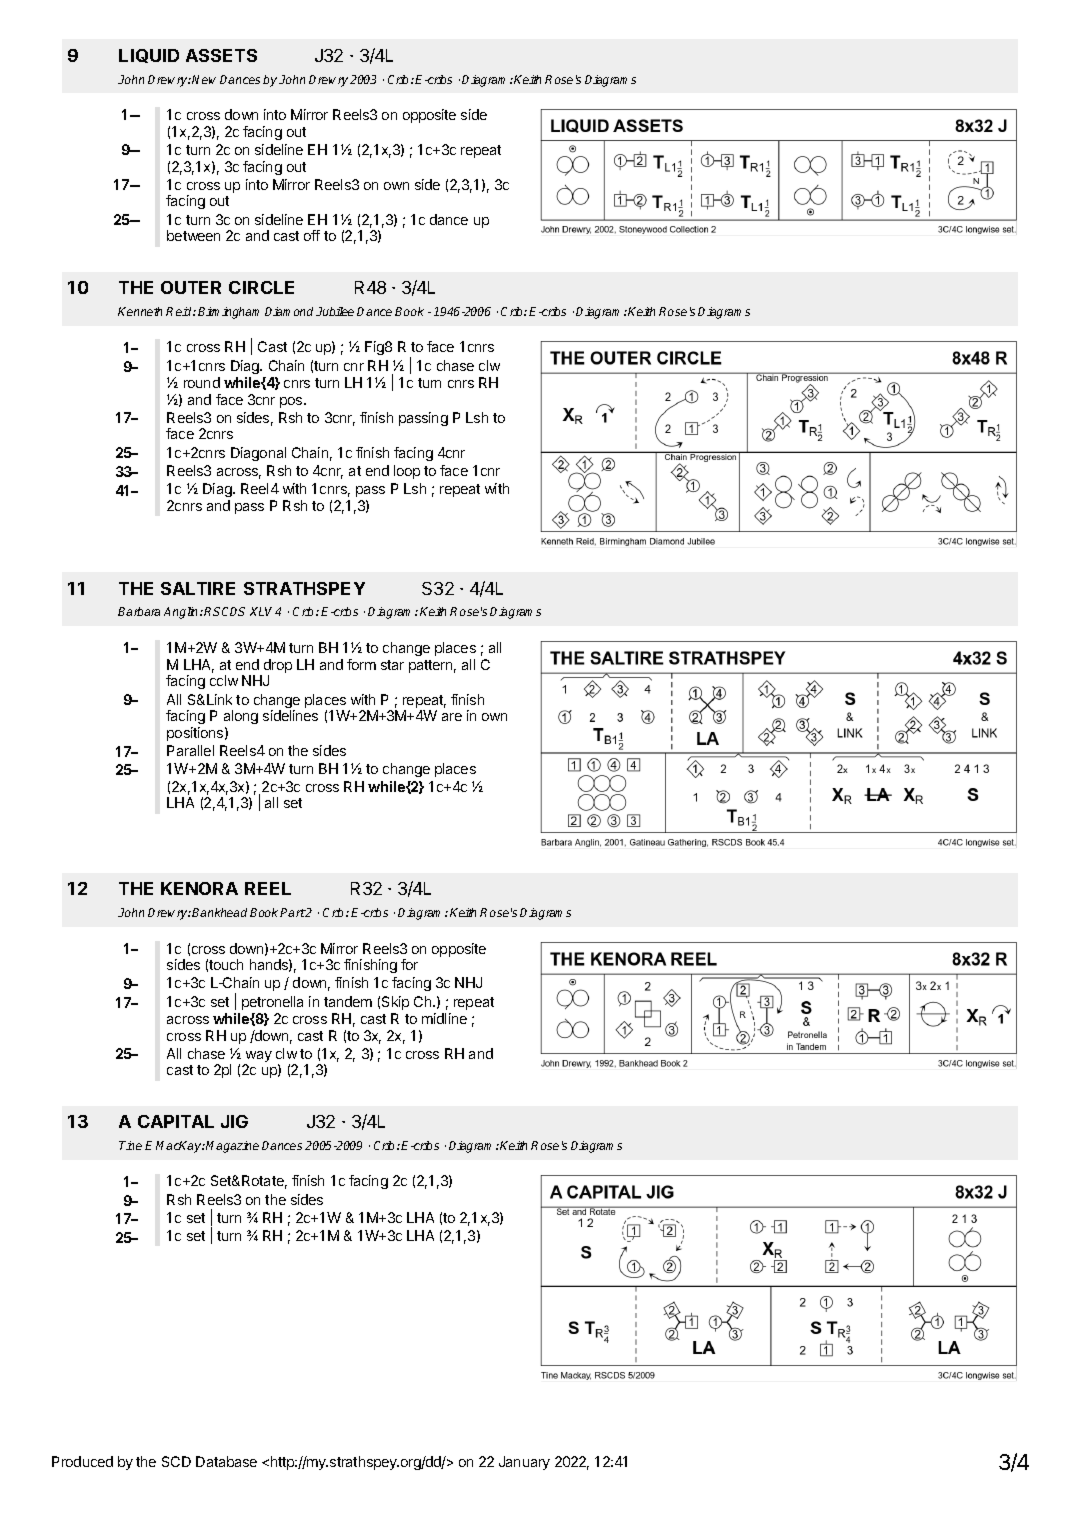 Image resolution: width=1080 pixels, height=1527 pixels. What do you see at coordinates (312, 235) in the page?
I see `off` at bounding box center [312, 235].
